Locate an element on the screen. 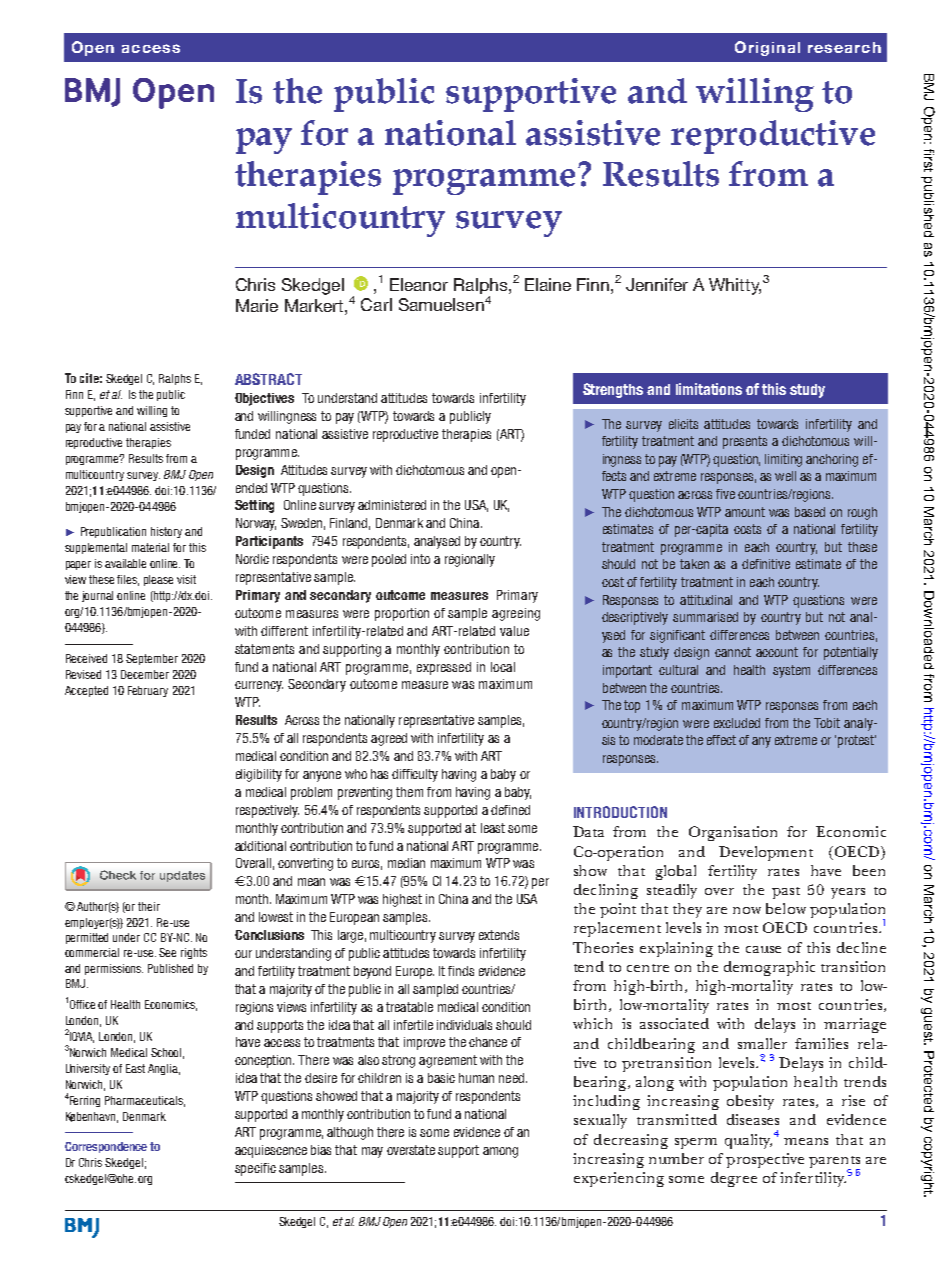 This screenshot has height=1270, width=952. Original is located at coordinates (767, 48).
